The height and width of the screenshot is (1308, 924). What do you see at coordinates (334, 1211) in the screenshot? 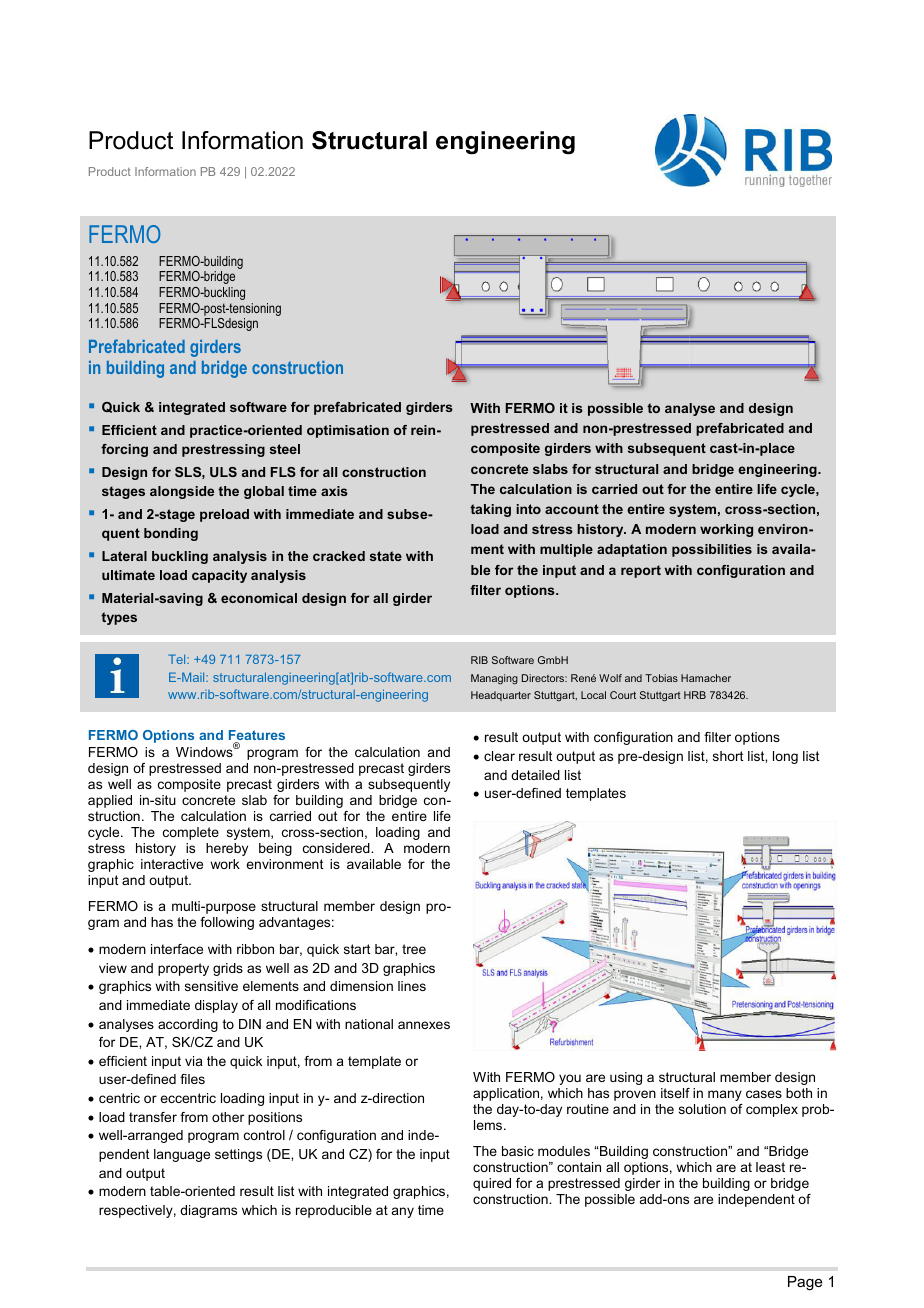
I see `reproducible` at bounding box center [334, 1211].
